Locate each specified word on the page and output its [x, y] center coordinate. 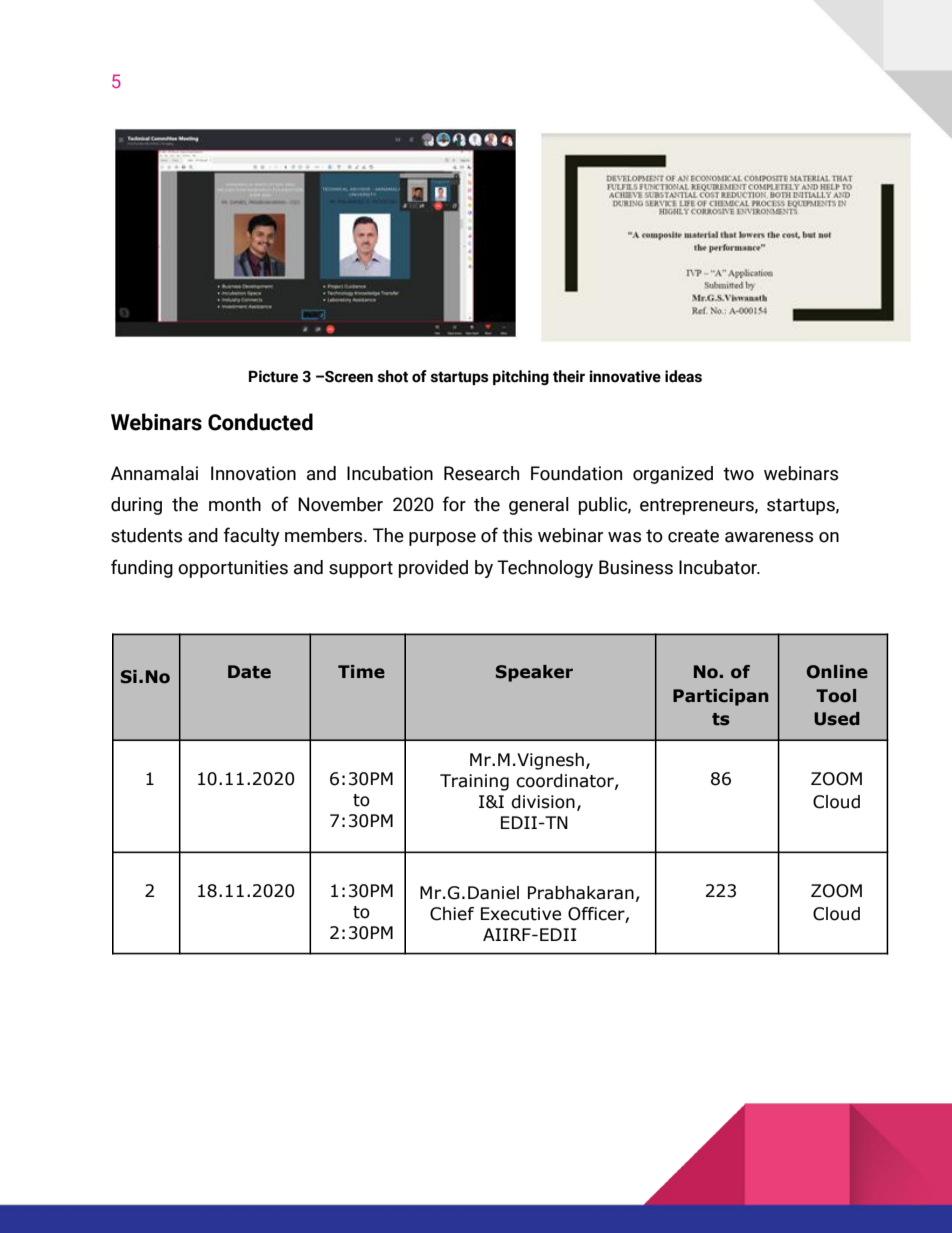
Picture [273, 376]
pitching [521, 377]
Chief [452, 914]
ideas [683, 376]
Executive [521, 914]
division [543, 802]
